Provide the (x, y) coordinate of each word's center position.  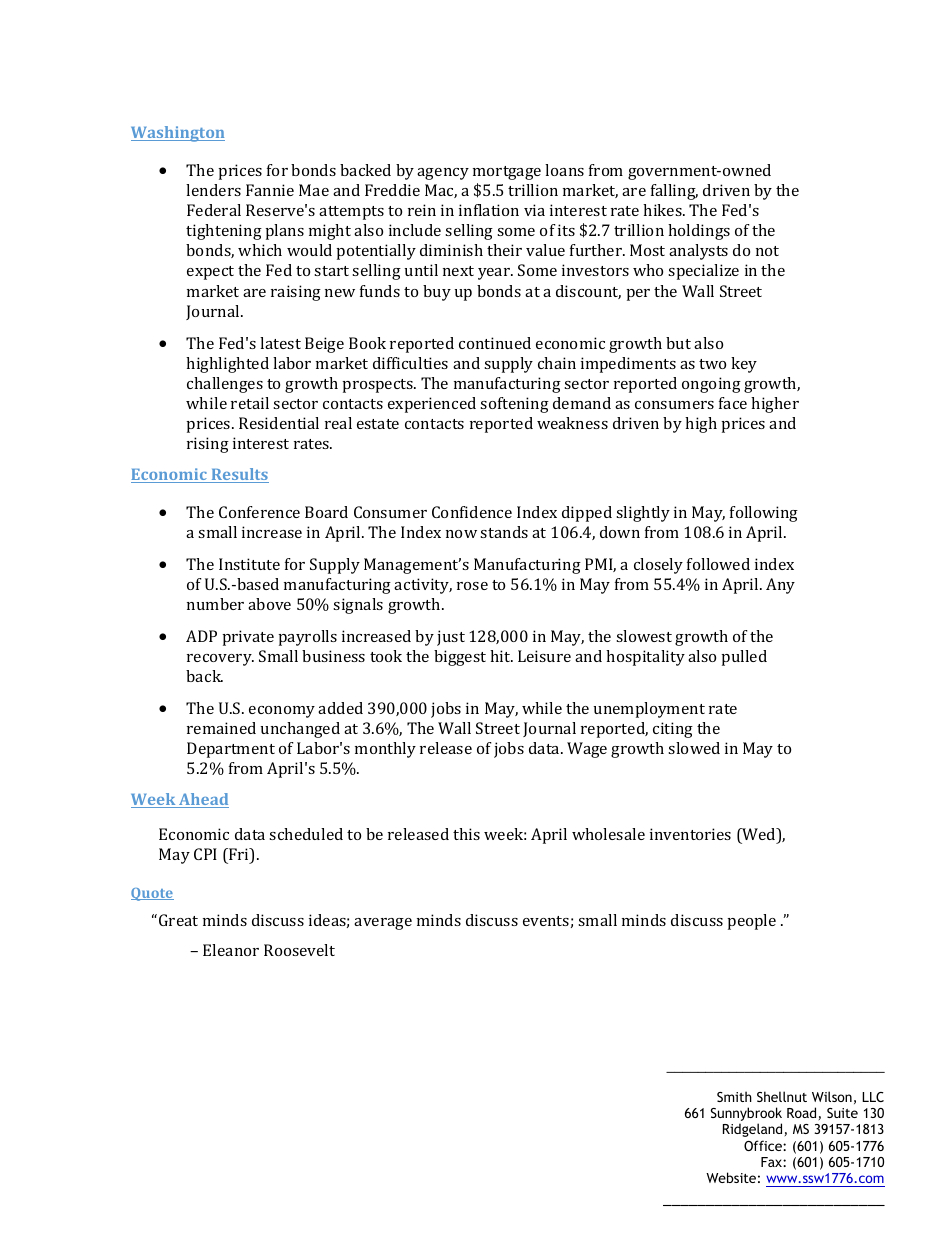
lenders (213, 190)
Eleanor (231, 950)
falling (674, 192)
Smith (734, 1096)
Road (801, 1112)
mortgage (507, 173)
